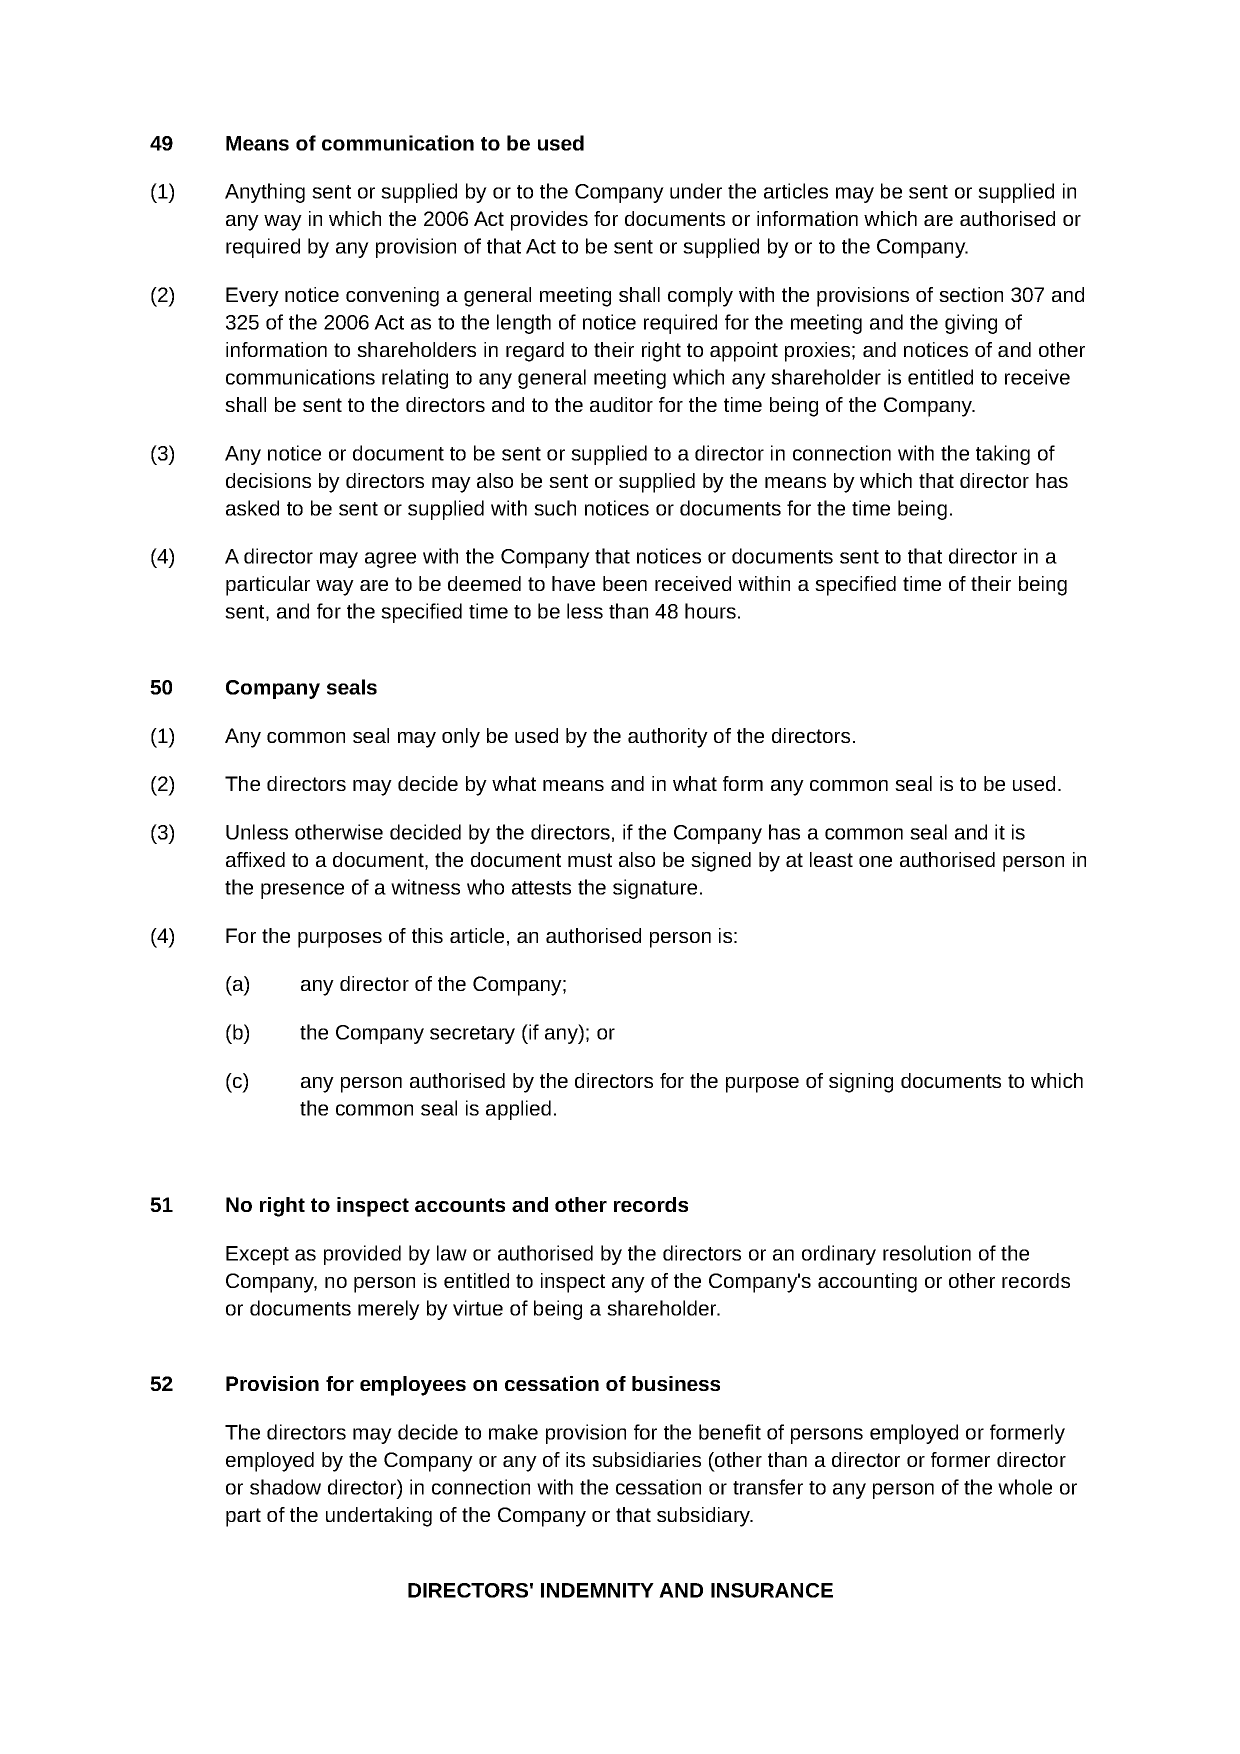 The image size is (1240, 1754). What do you see at coordinates (392, 297) in the page?
I see `convening` at bounding box center [392, 297].
